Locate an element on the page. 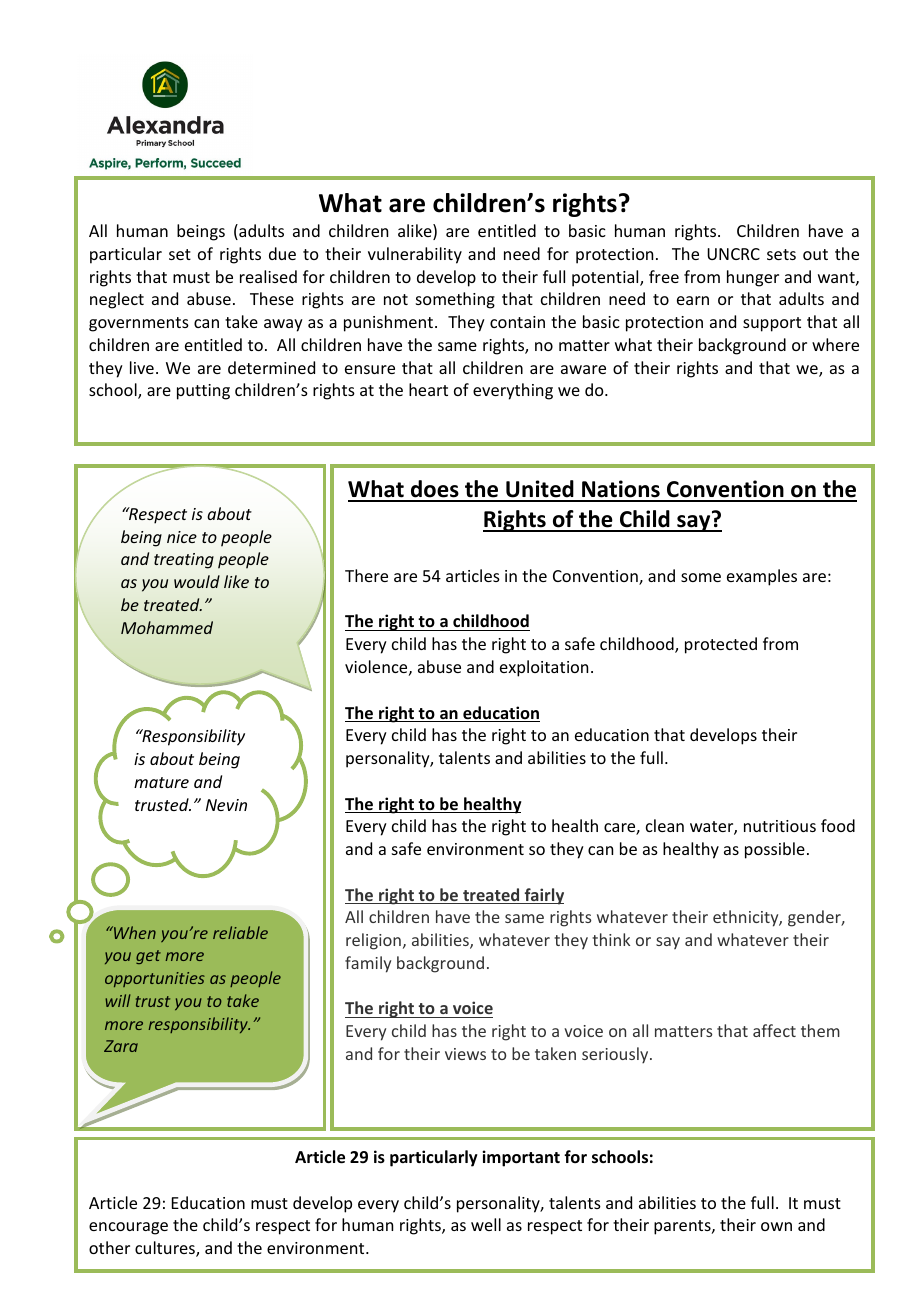  fairly is located at coordinates (543, 896).
